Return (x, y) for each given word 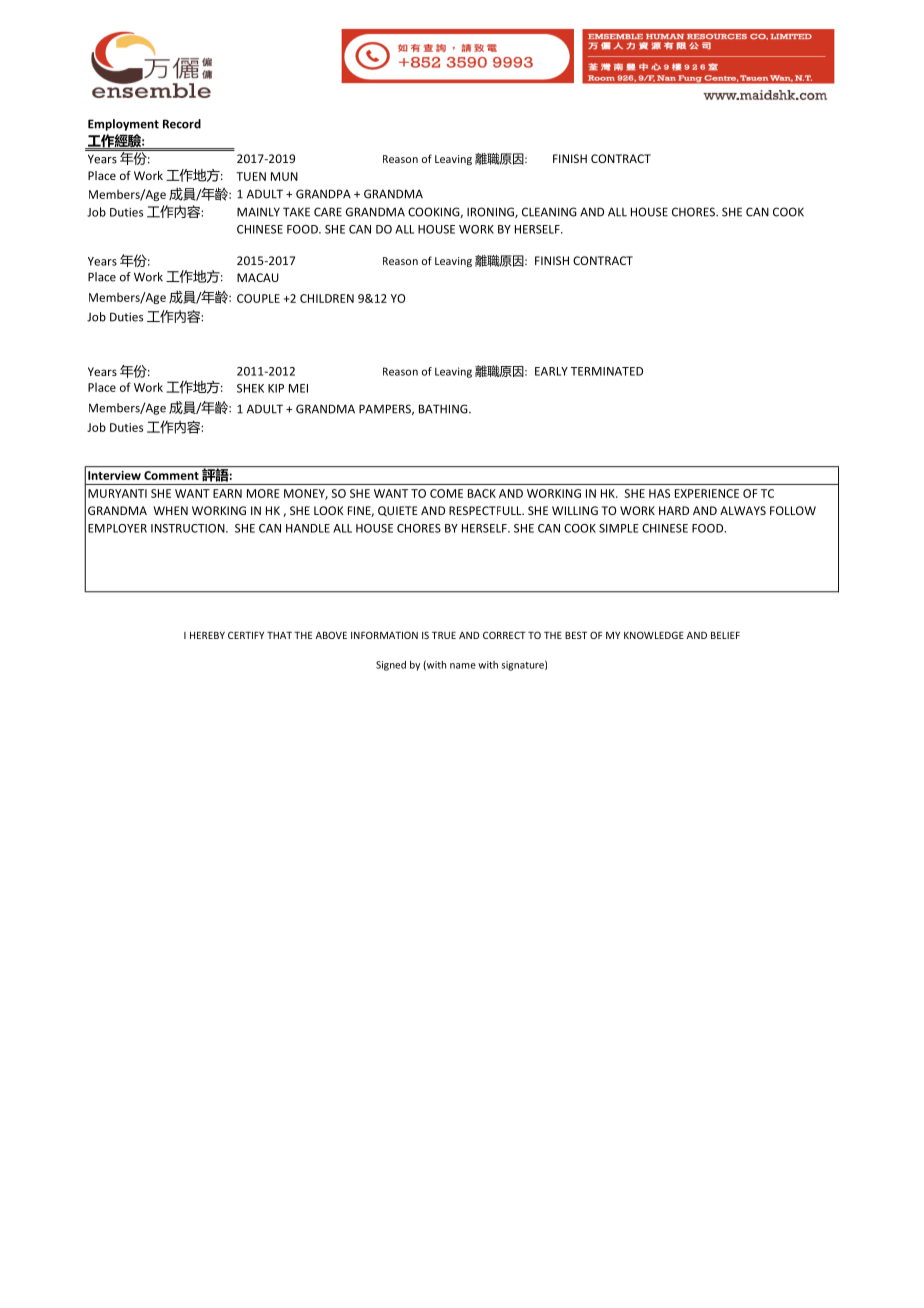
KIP (276, 388)
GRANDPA (323, 194)
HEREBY (207, 635)
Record (182, 124)
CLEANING (549, 212)
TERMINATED (607, 371)
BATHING (444, 409)
